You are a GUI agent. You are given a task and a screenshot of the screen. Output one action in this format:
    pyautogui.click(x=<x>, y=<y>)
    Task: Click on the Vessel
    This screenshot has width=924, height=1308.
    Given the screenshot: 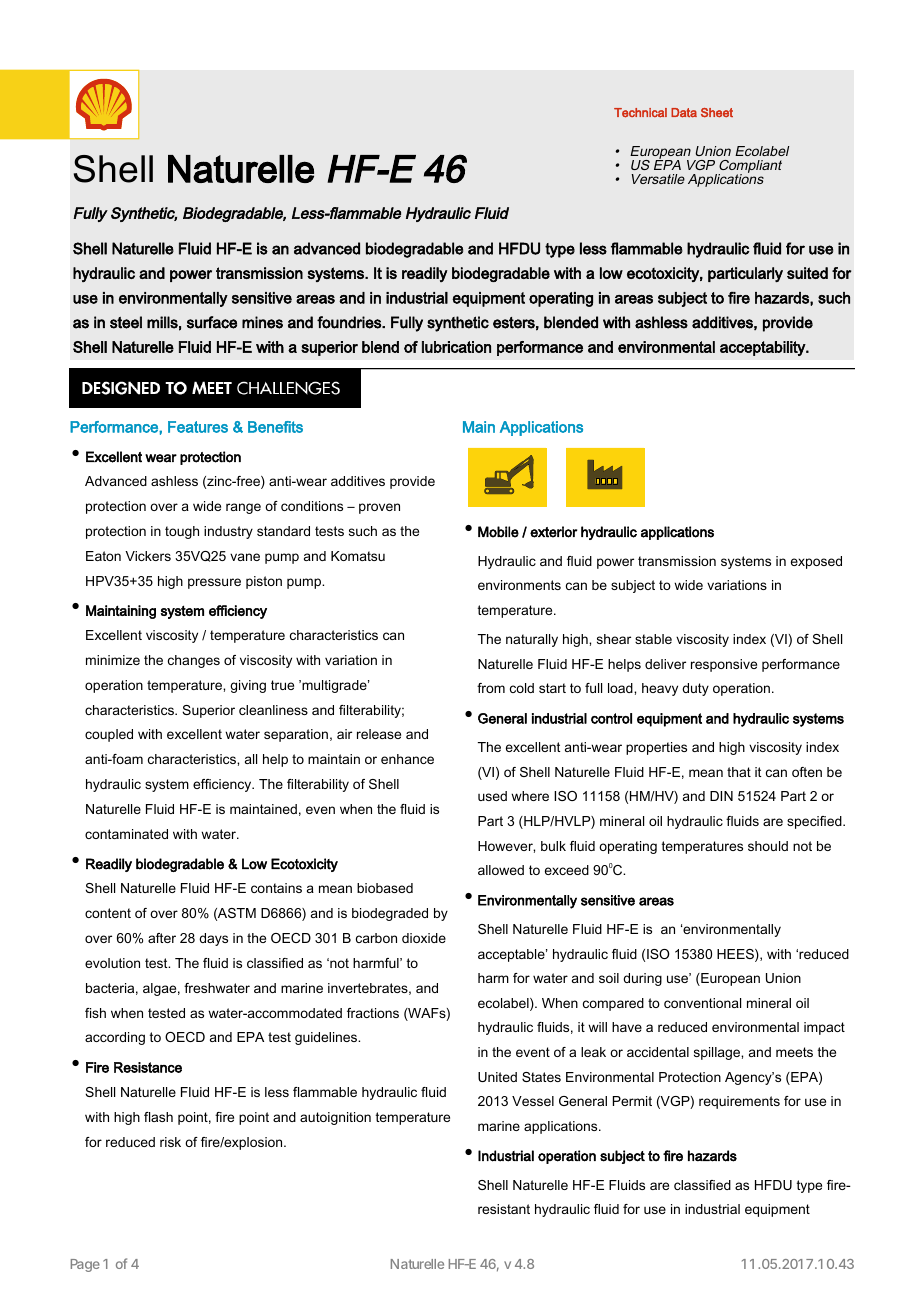 What is the action you would take?
    pyautogui.click(x=533, y=1101)
